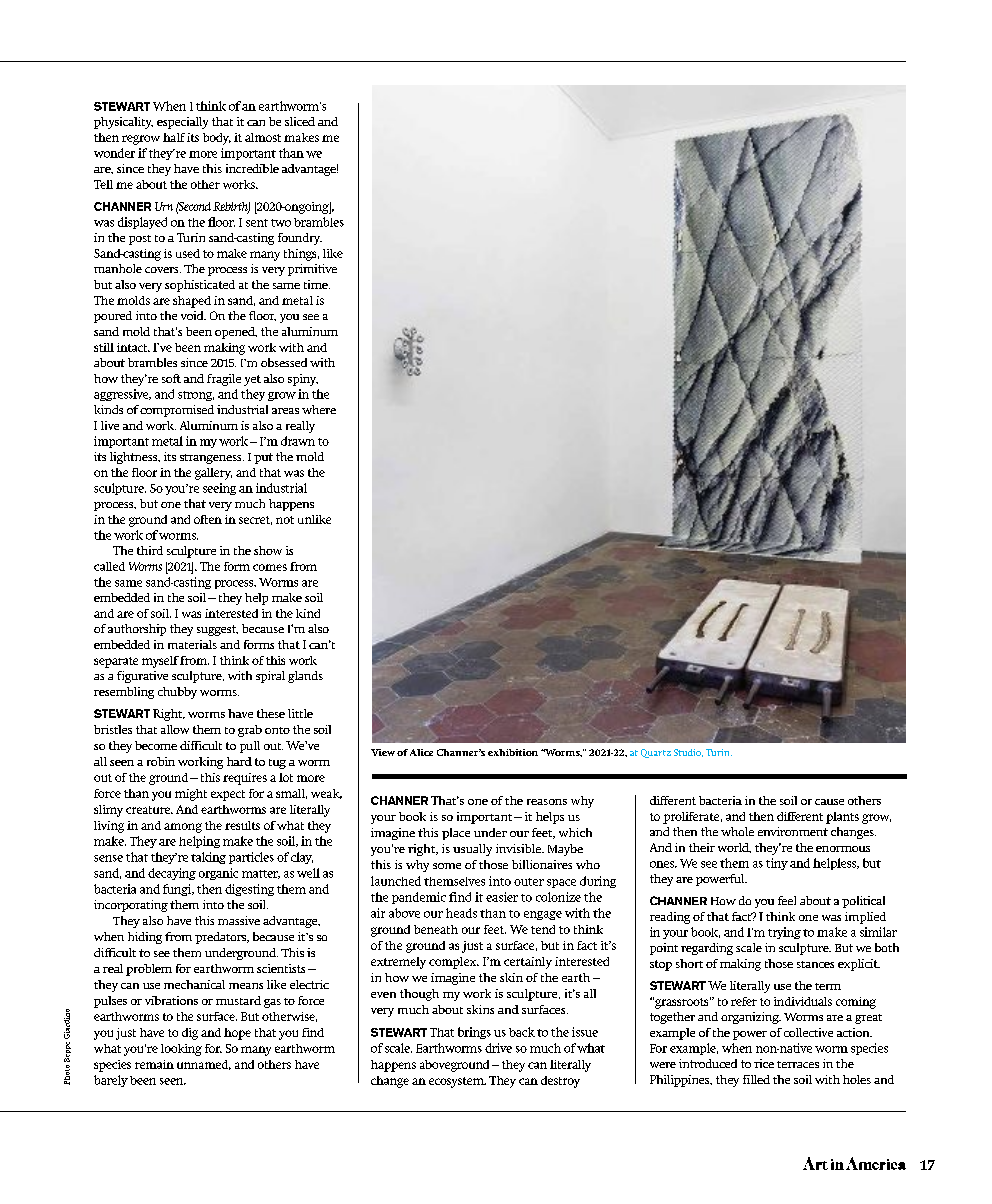 The height and width of the screenshot is (1204, 992). Describe the element at coordinates (217, 630) in the screenshot. I see `suggest` at that location.
